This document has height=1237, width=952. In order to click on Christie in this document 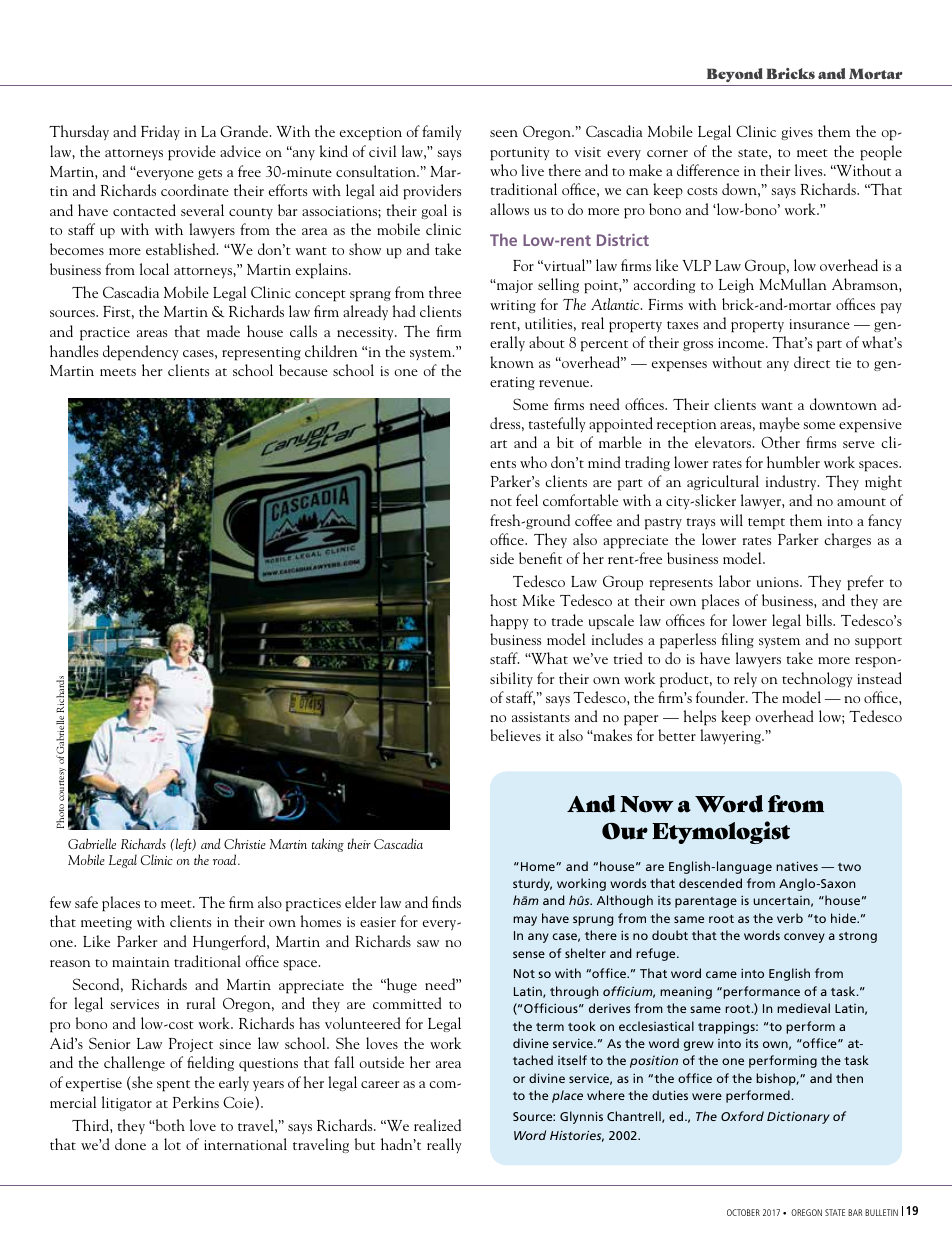, I will do `click(245, 843)`.
